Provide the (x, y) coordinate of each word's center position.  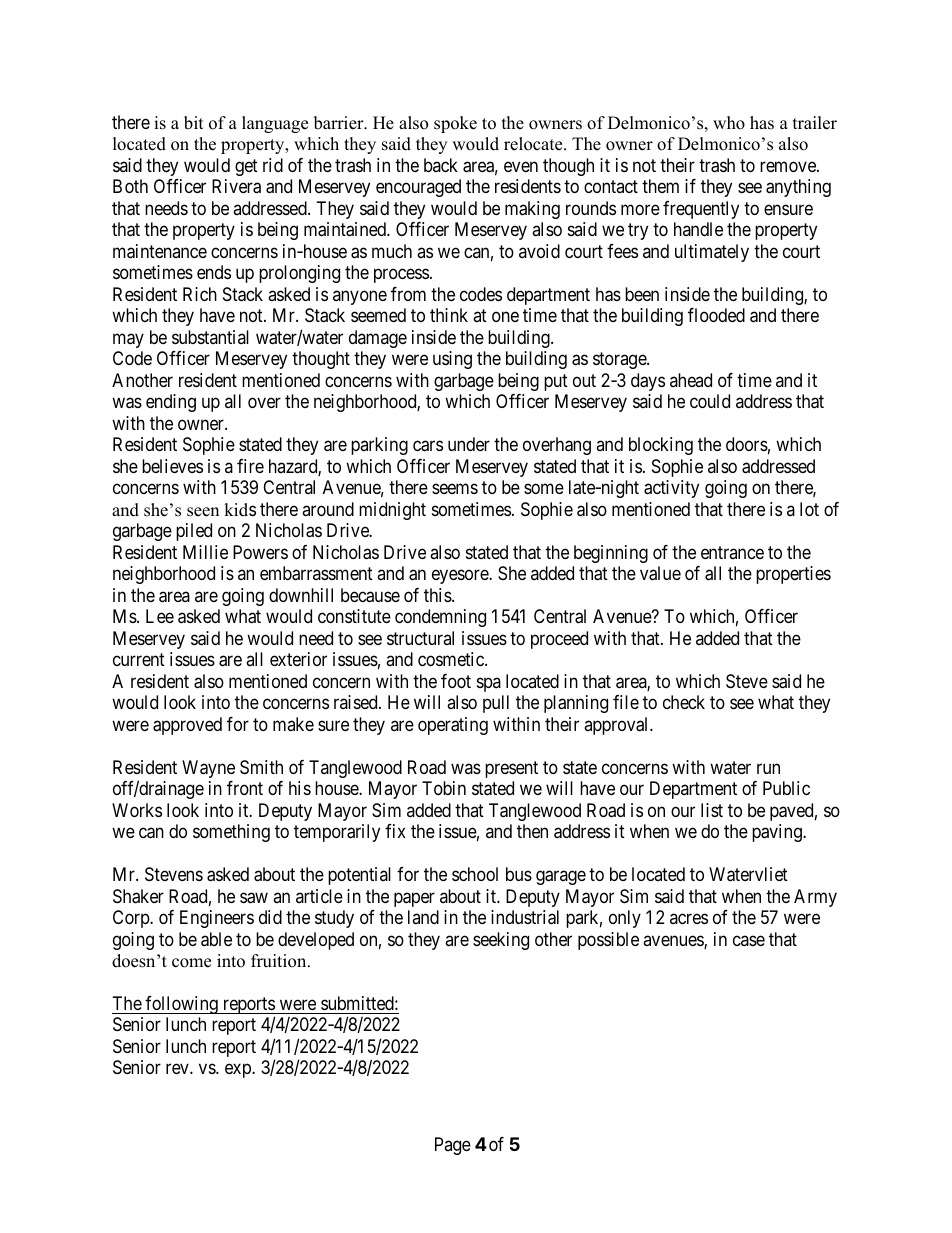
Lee (160, 616)
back (441, 165)
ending (171, 403)
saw (254, 898)
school (475, 874)
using (452, 360)
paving (778, 833)
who (729, 123)
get (246, 167)
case (749, 940)
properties (793, 575)
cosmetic (452, 659)
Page (453, 1146)
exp (239, 1071)
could (710, 401)
